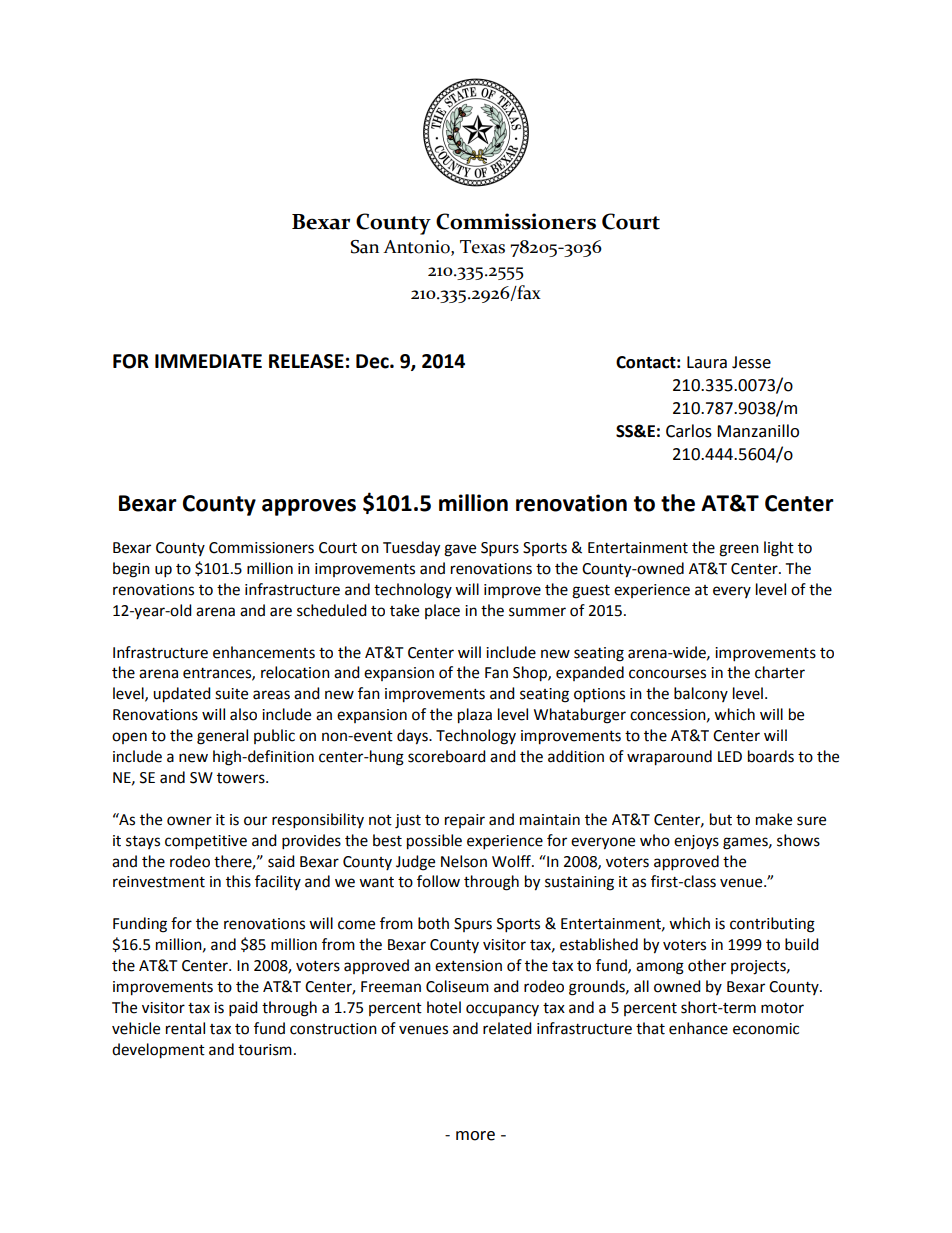 This screenshot has width=952, height=1233. I want to click on economic, so click(766, 1029).
